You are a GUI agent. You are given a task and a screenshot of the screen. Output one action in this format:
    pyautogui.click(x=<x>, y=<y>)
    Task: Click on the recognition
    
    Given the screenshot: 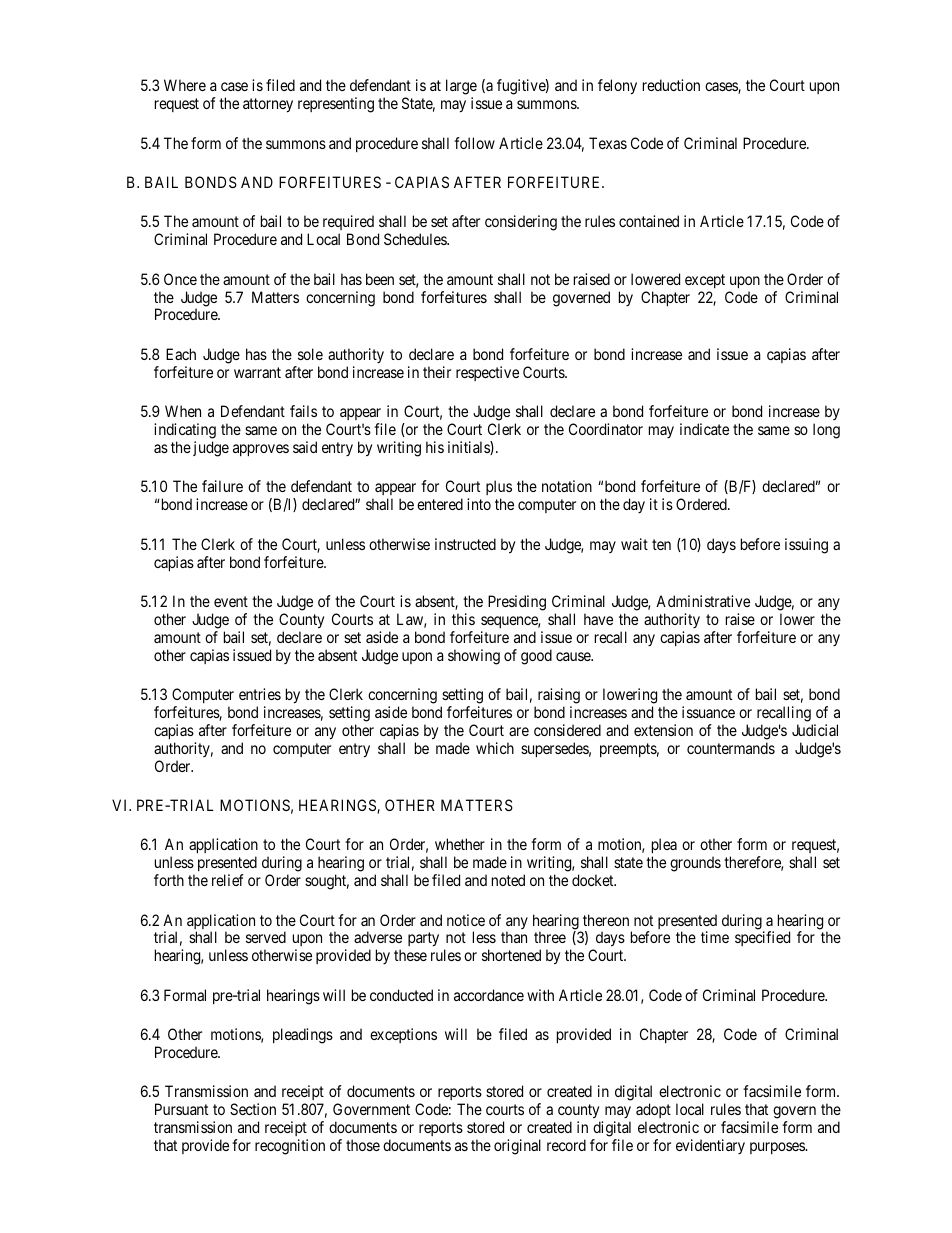 What is the action you would take?
    pyautogui.click(x=290, y=1147)
